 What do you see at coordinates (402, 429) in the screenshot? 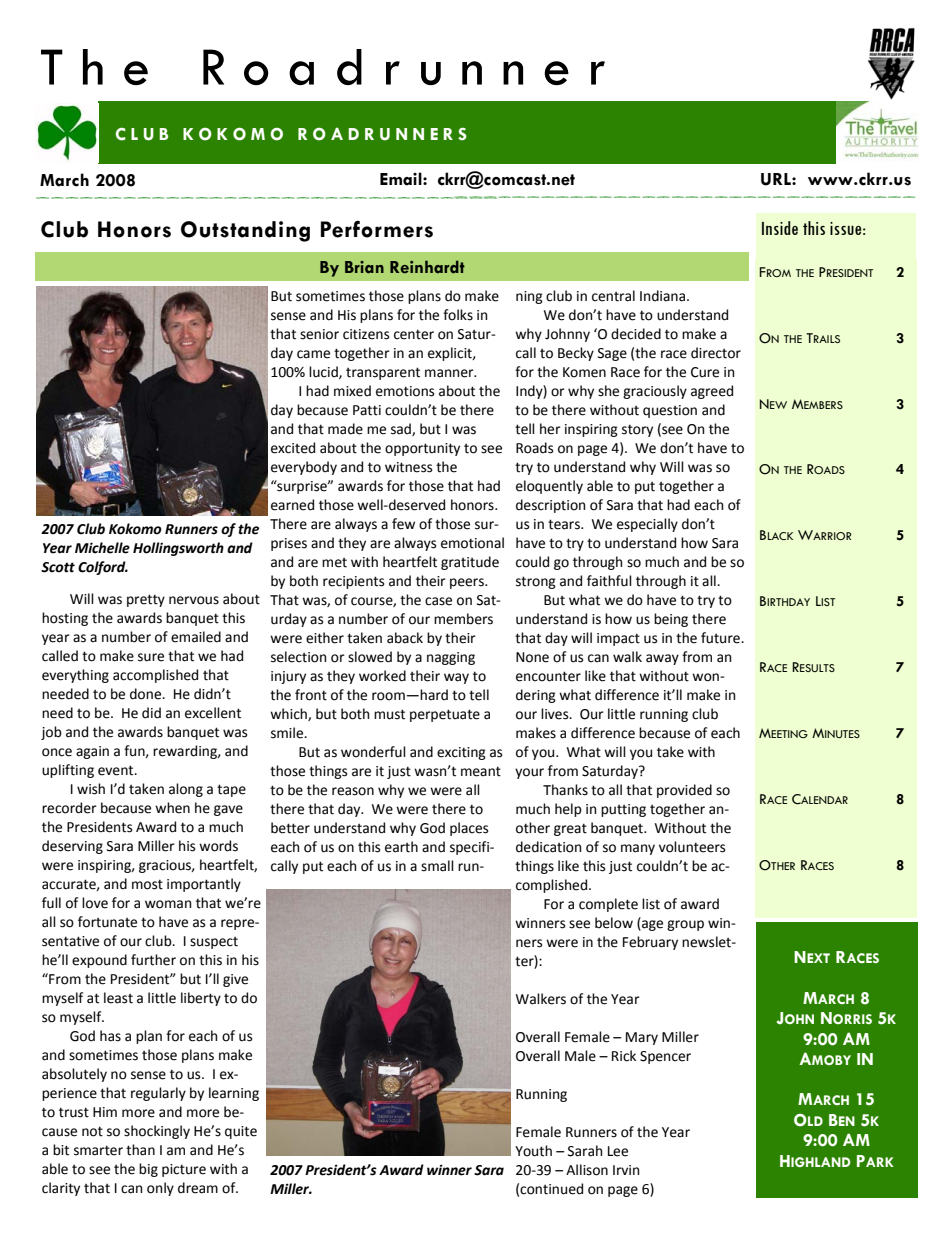
I see `sad` at bounding box center [402, 429].
